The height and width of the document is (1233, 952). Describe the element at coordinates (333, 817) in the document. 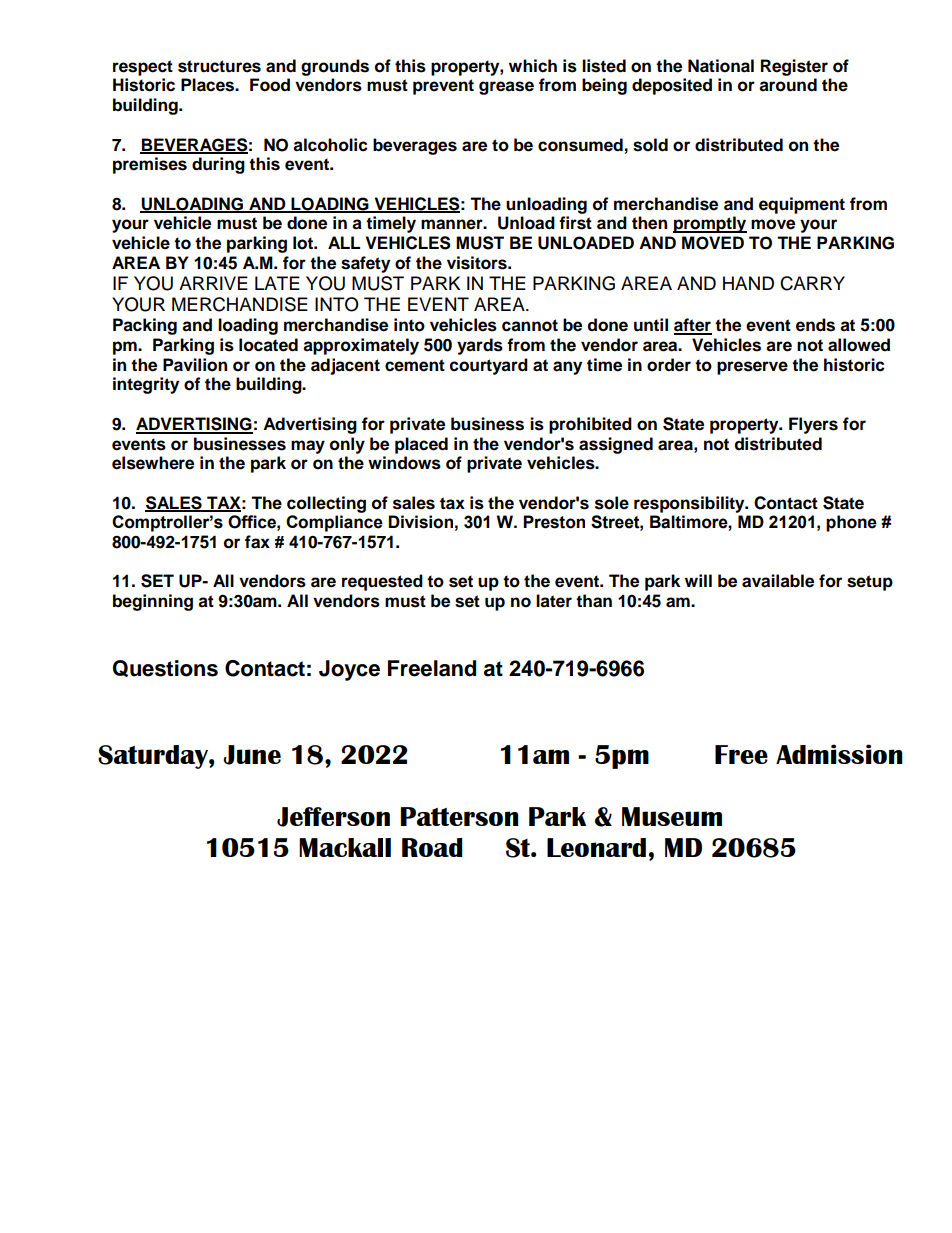

I see `Jefferson` at that location.
